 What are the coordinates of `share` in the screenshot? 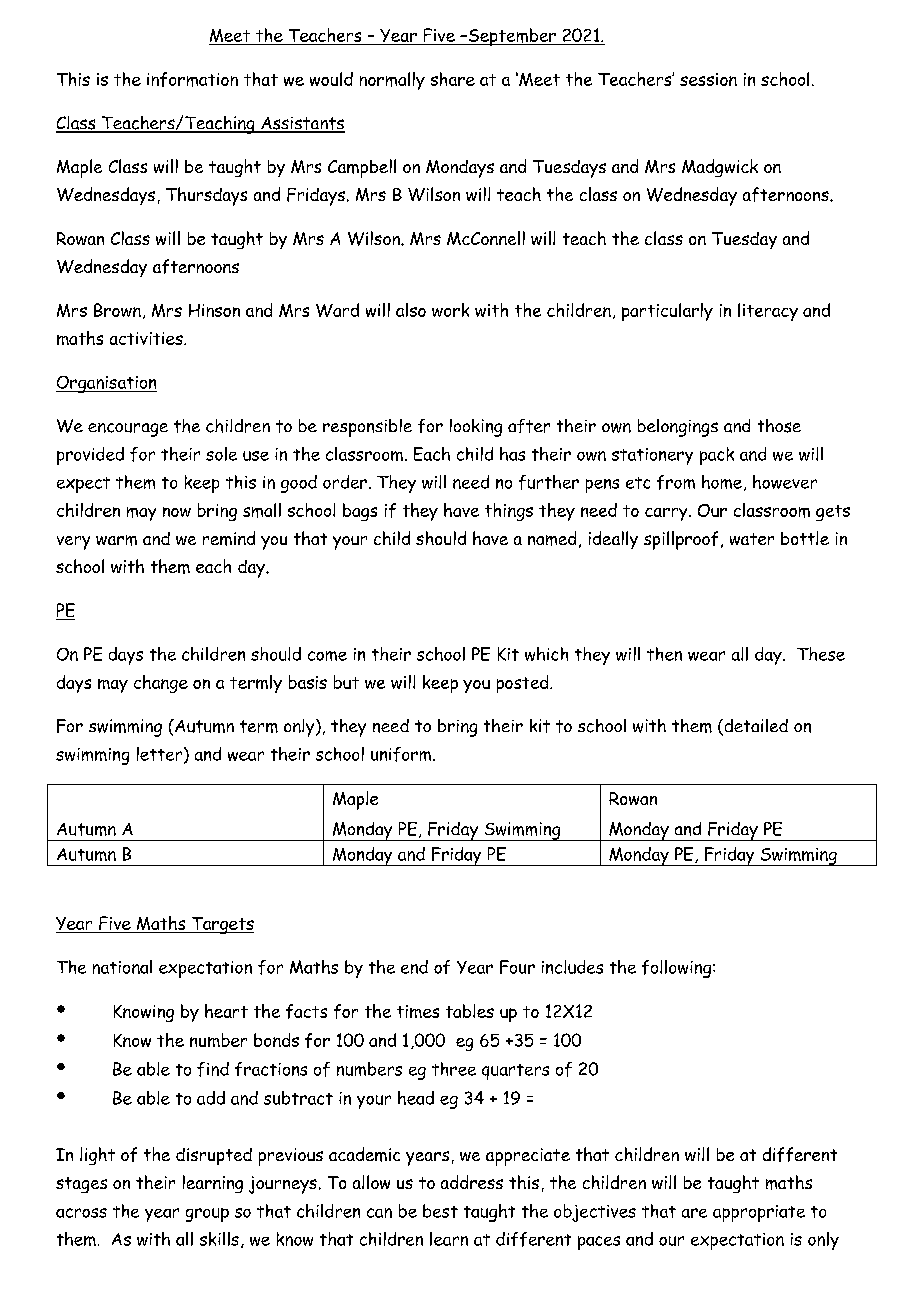 It's located at (453, 79).
